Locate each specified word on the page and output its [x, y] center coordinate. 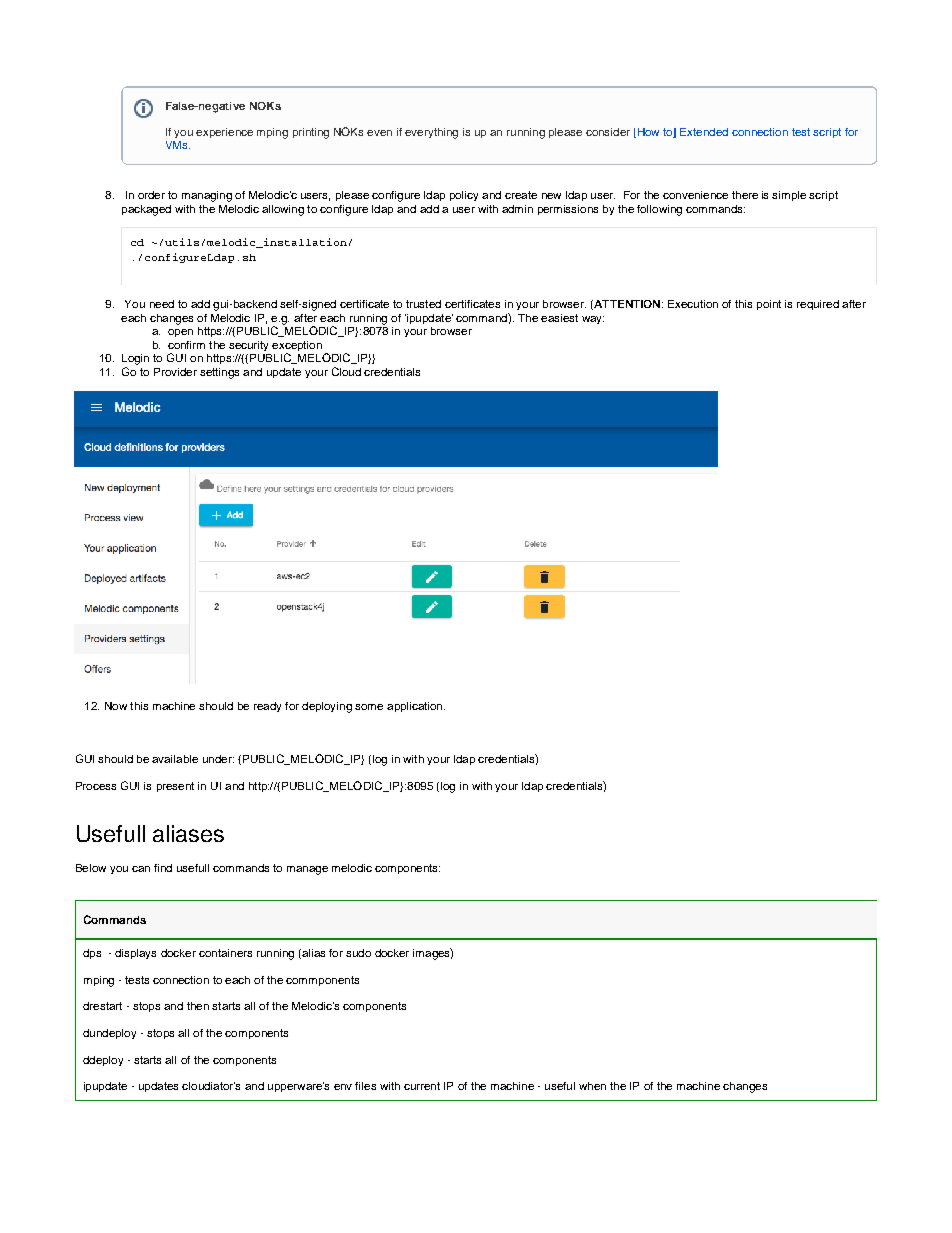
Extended [704, 132]
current [422, 1086]
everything [431, 133]
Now [116, 706]
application [416, 707]
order [151, 195]
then [198, 1006]
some [369, 707]
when [592, 1086]
